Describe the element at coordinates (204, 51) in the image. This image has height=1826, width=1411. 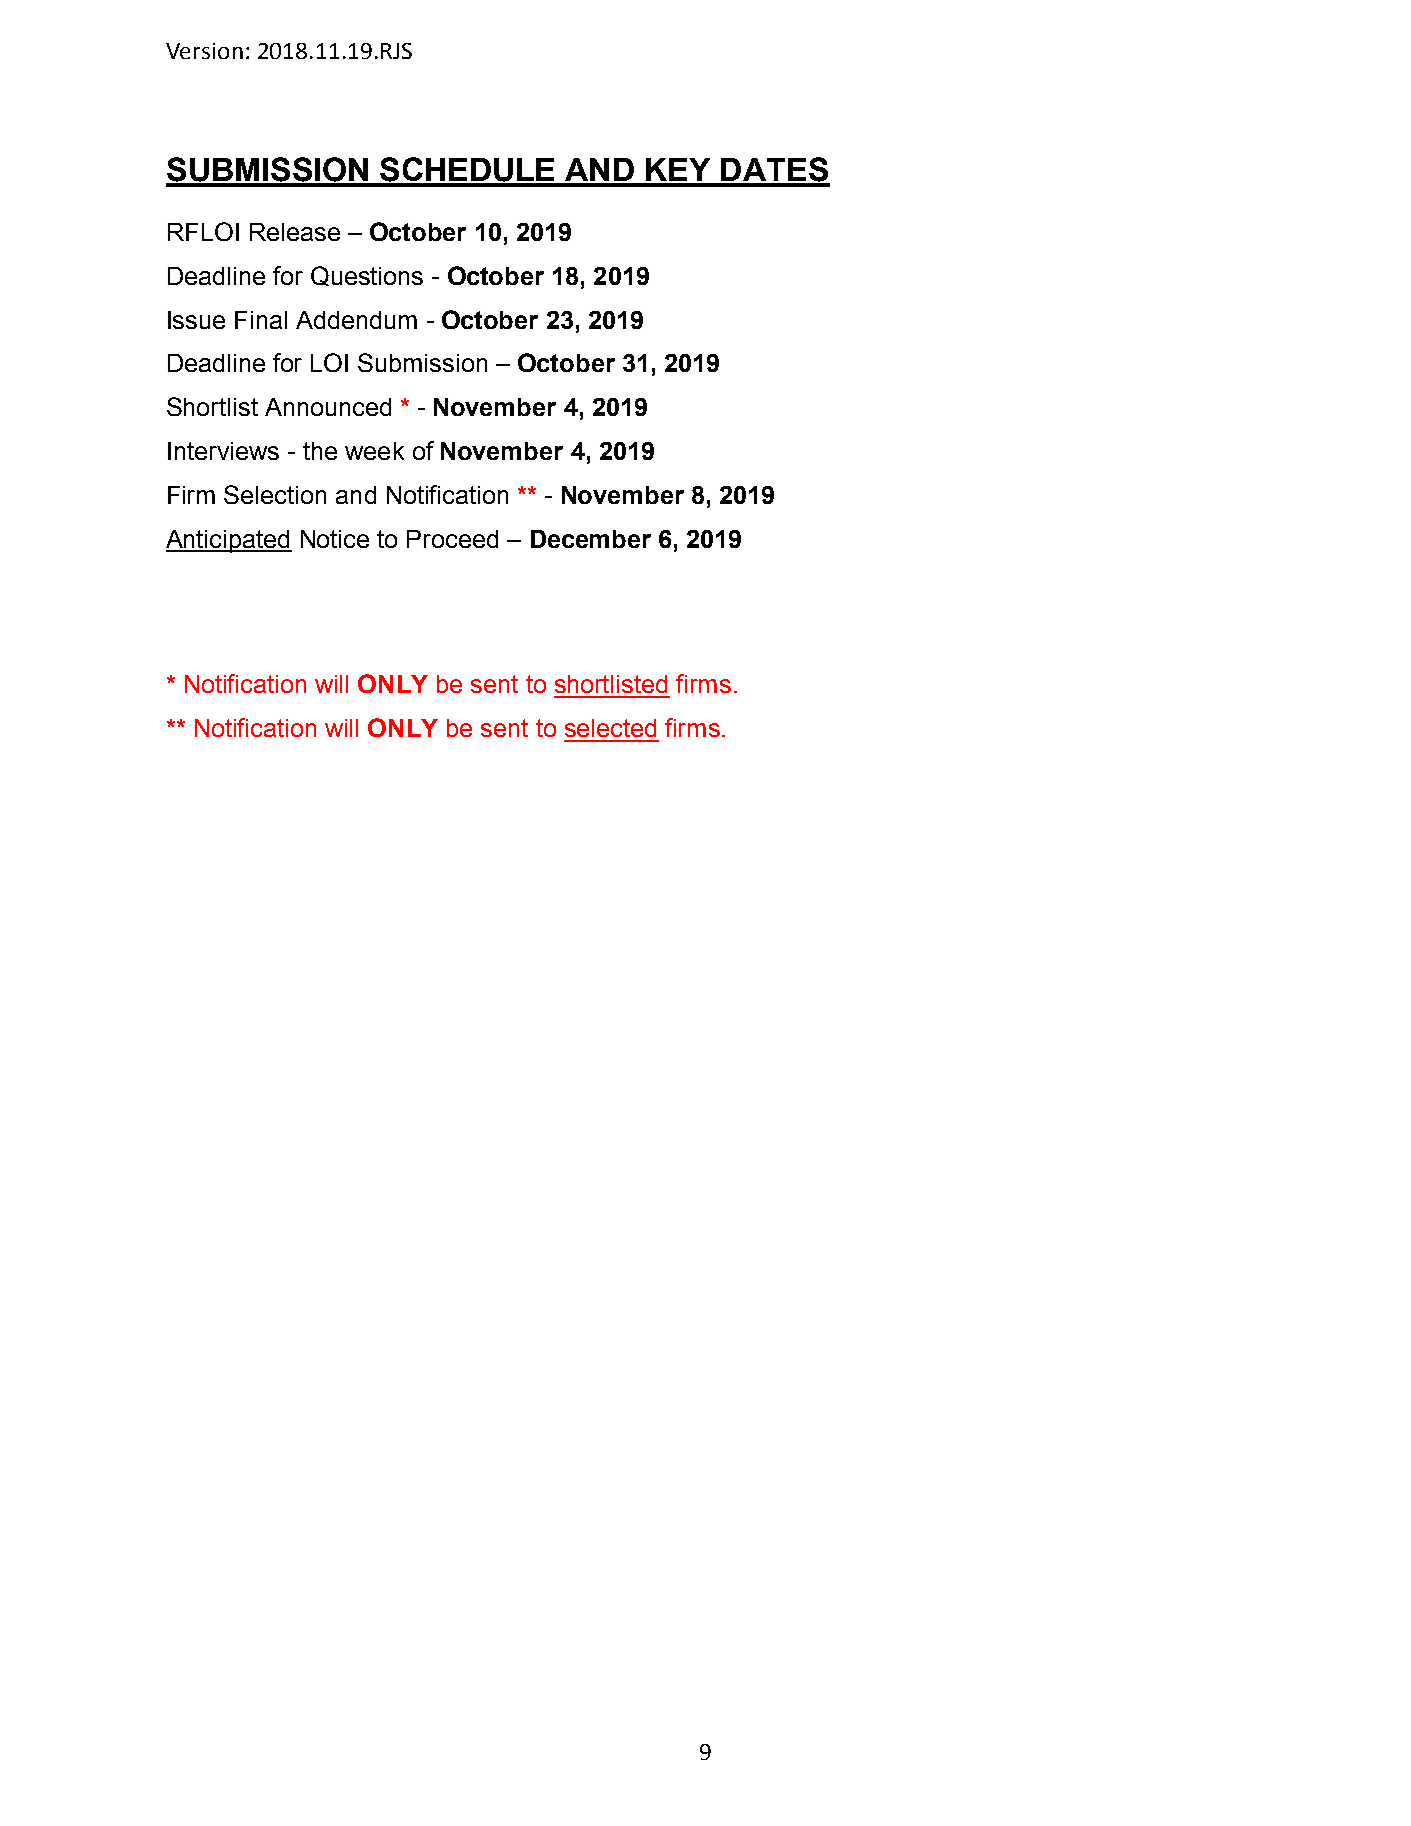
I see `Version` at that location.
